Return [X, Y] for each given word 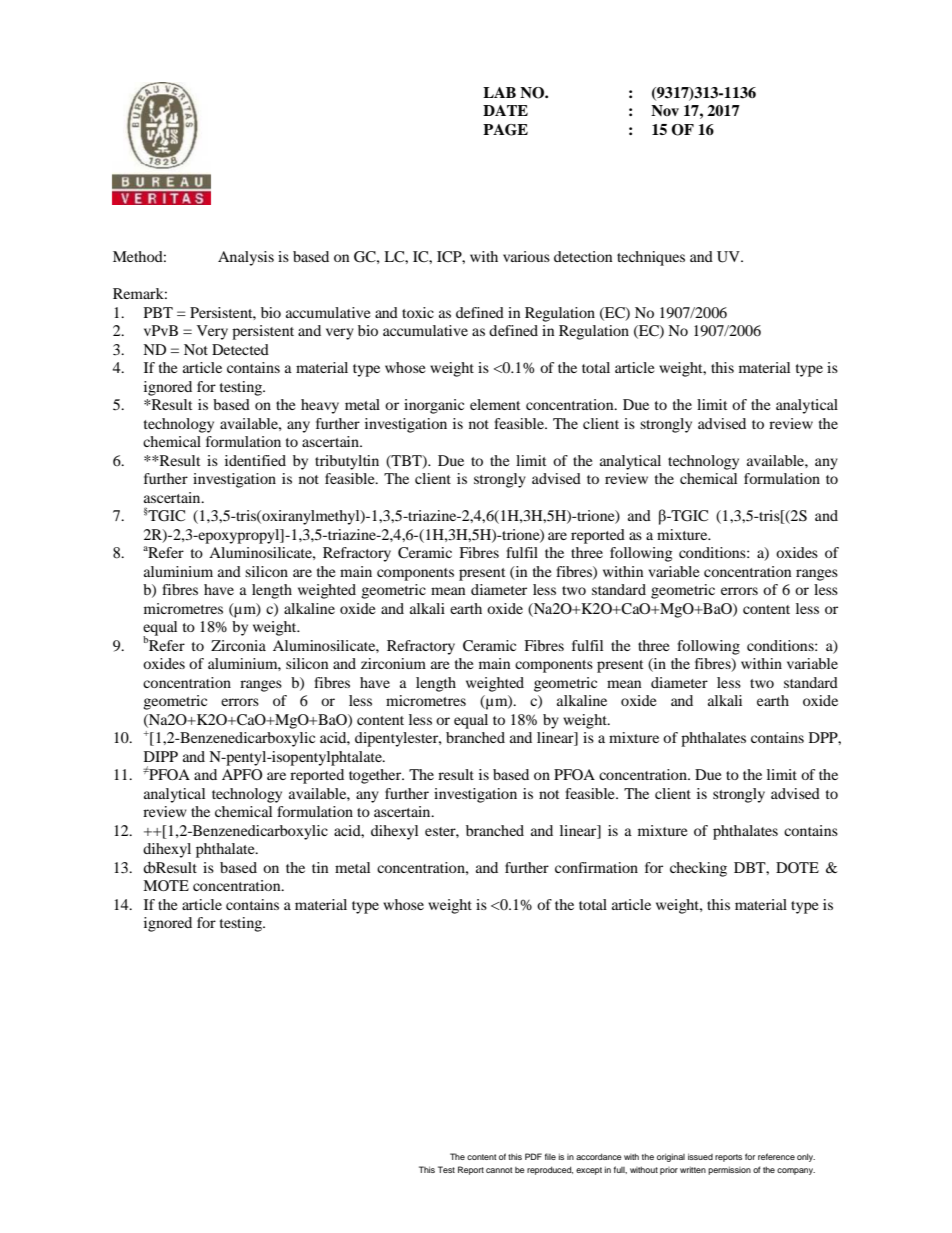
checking [698, 869]
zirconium [393, 663]
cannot [499, 1170]
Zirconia [238, 645]
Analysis [246, 258]
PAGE [505, 130]
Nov [665, 110]
